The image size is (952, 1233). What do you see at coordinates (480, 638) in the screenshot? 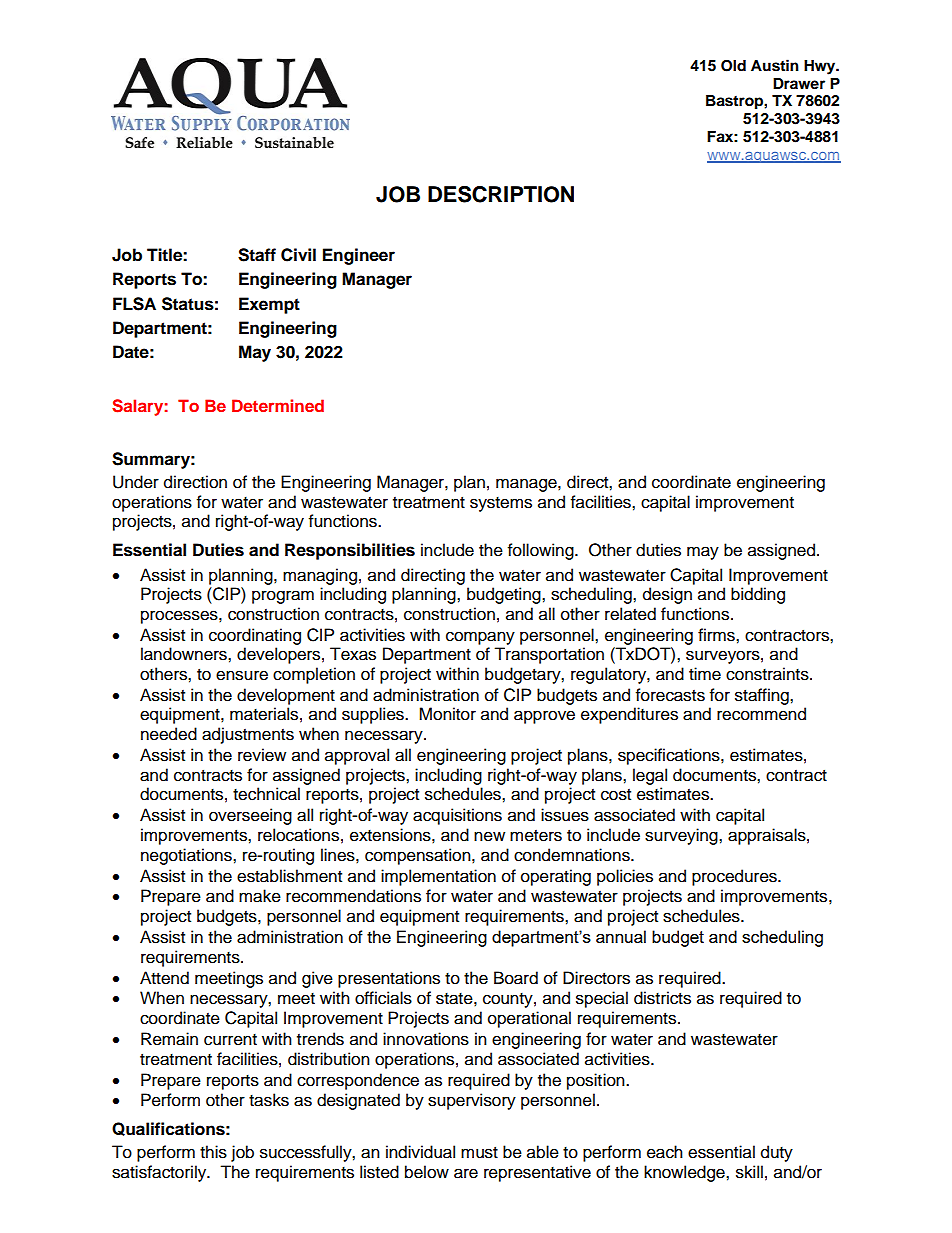
I see `company` at bounding box center [480, 638].
